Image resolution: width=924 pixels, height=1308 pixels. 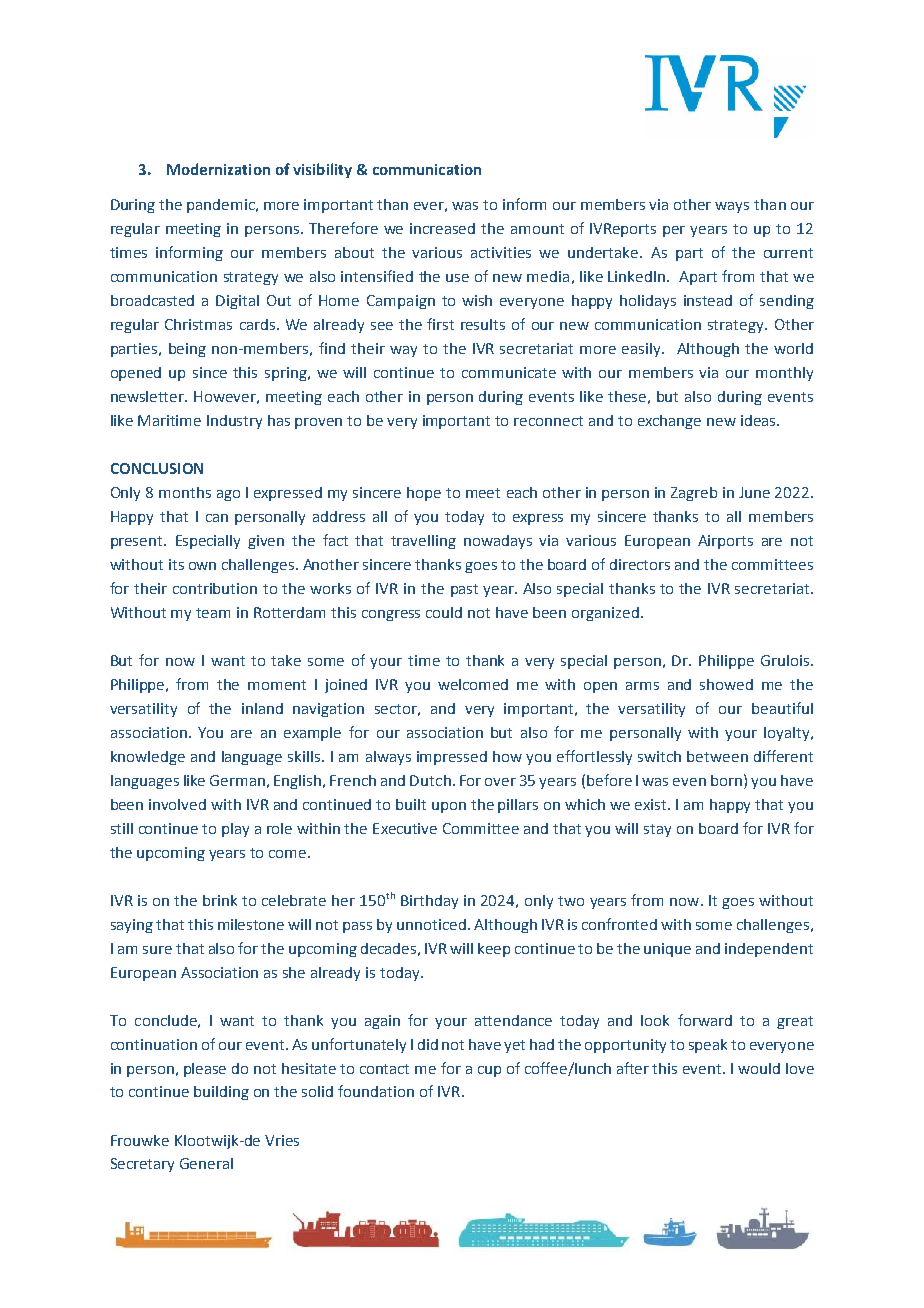 What do you see at coordinates (442, 228) in the image?
I see `increased` at bounding box center [442, 228].
